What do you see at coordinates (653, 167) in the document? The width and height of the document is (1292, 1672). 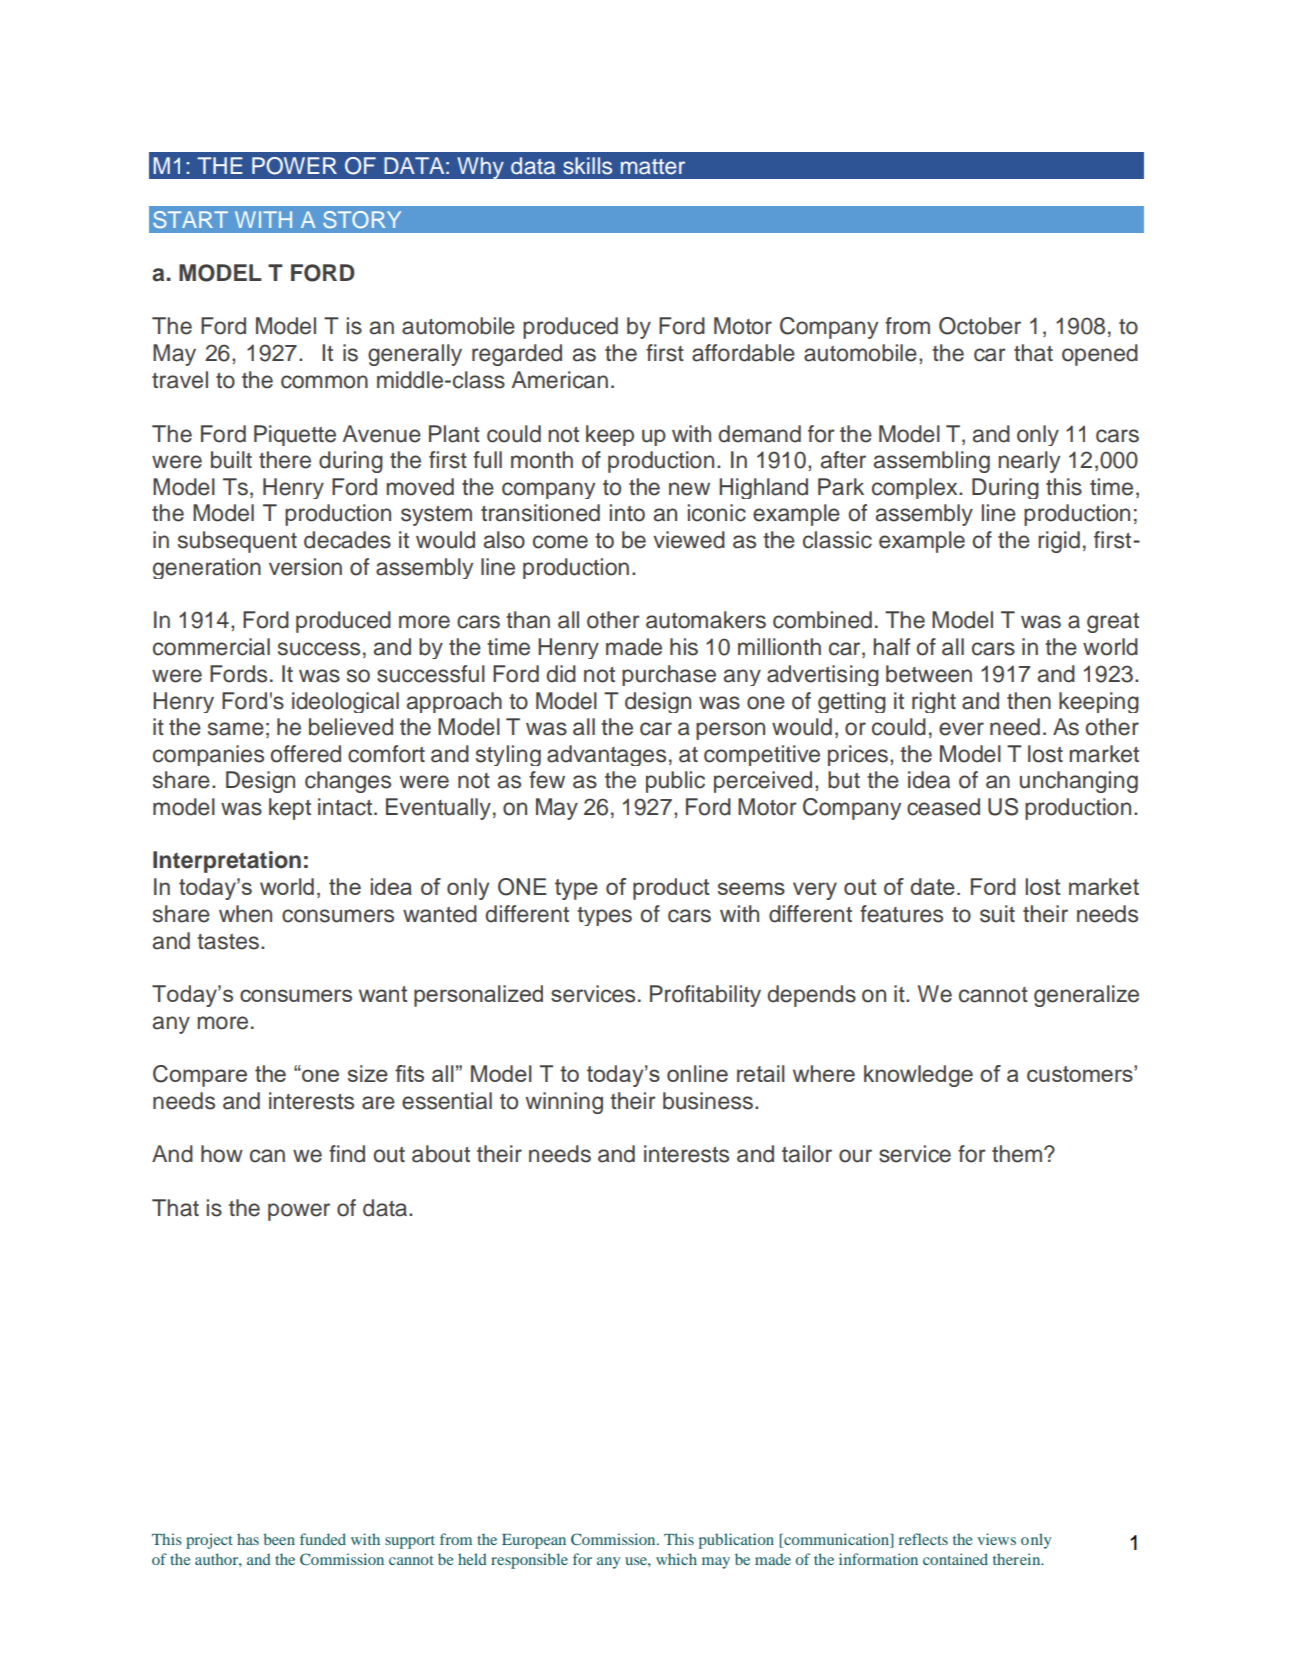 I see `matter` at bounding box center [653, 167].
